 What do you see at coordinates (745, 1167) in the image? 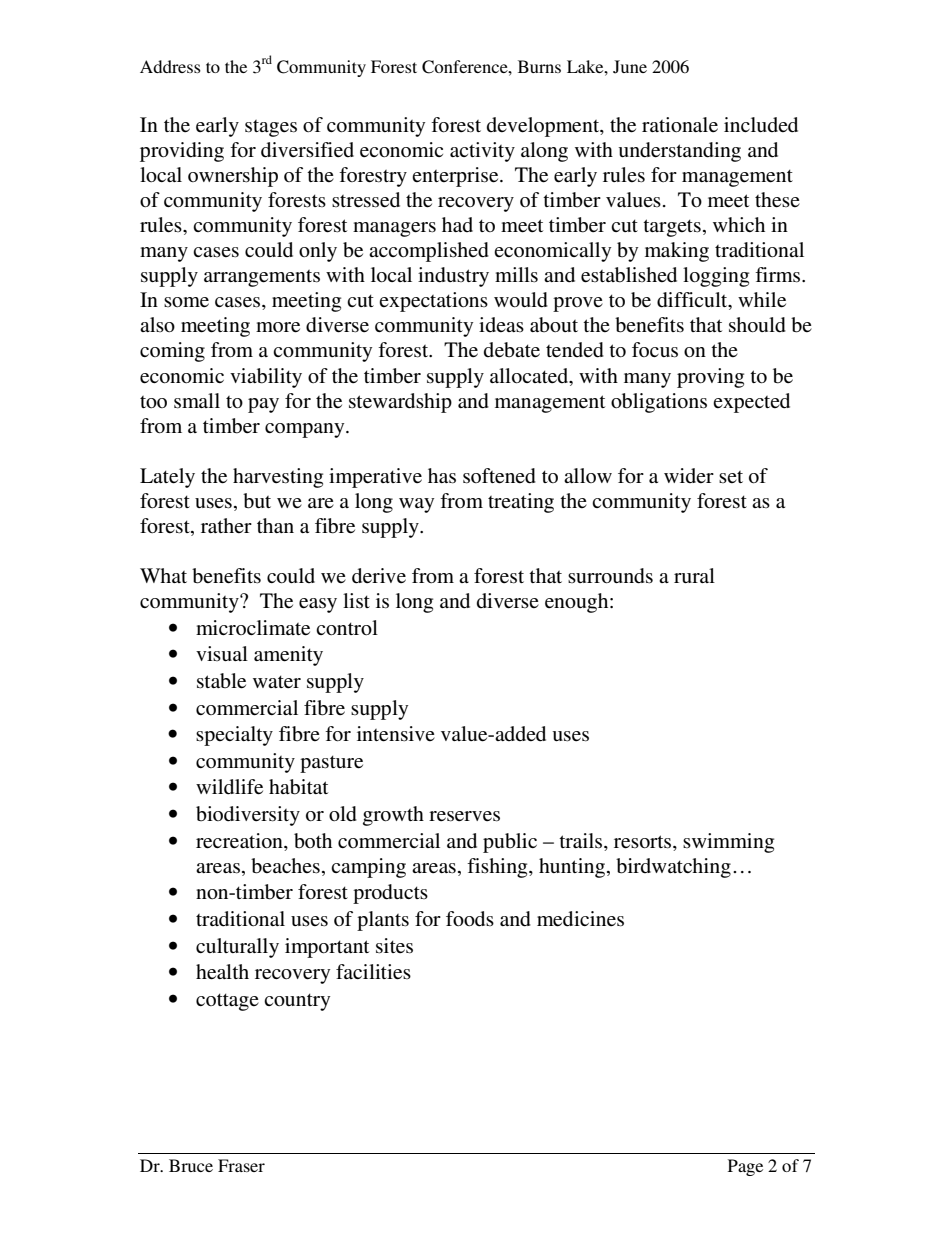
I see `Page` at bounding box center [745, 1167].
